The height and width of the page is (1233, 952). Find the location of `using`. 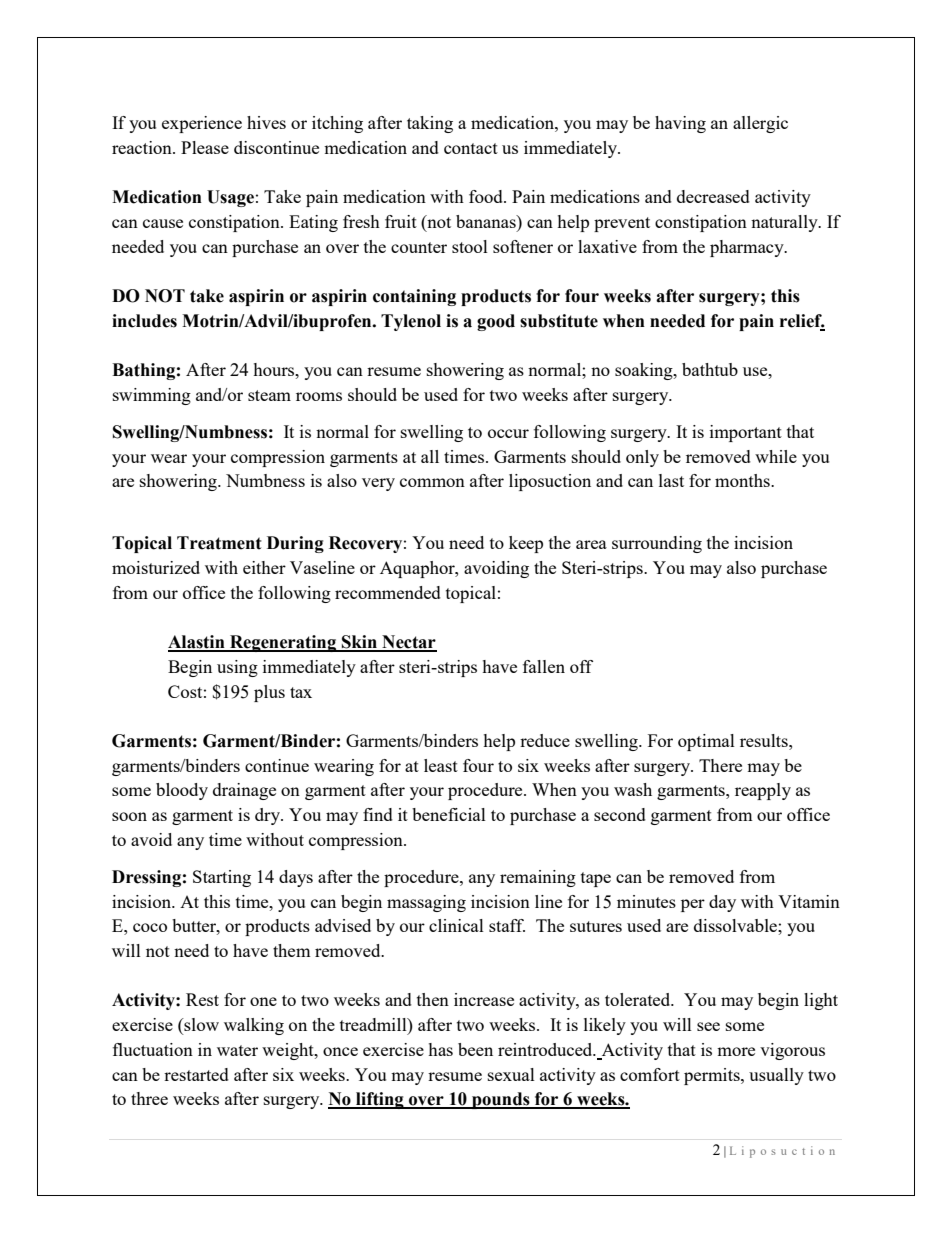

using is located at coordinates (237, 668).
